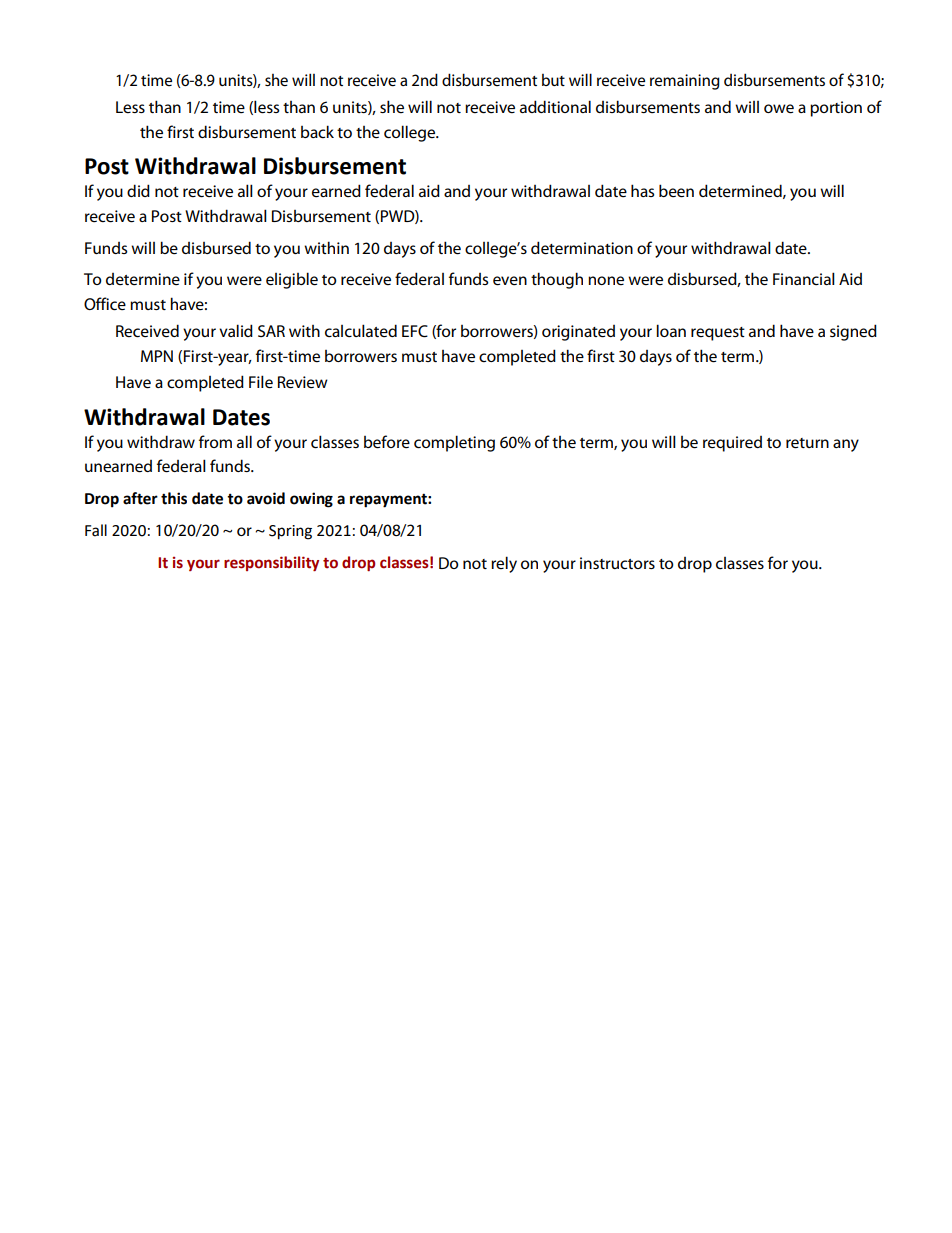 This screenshot has width=952, height=1233. What do you see at coordinates (504, 564) in the screenshot?
I see `rely` at bounding box center [504, 564].
